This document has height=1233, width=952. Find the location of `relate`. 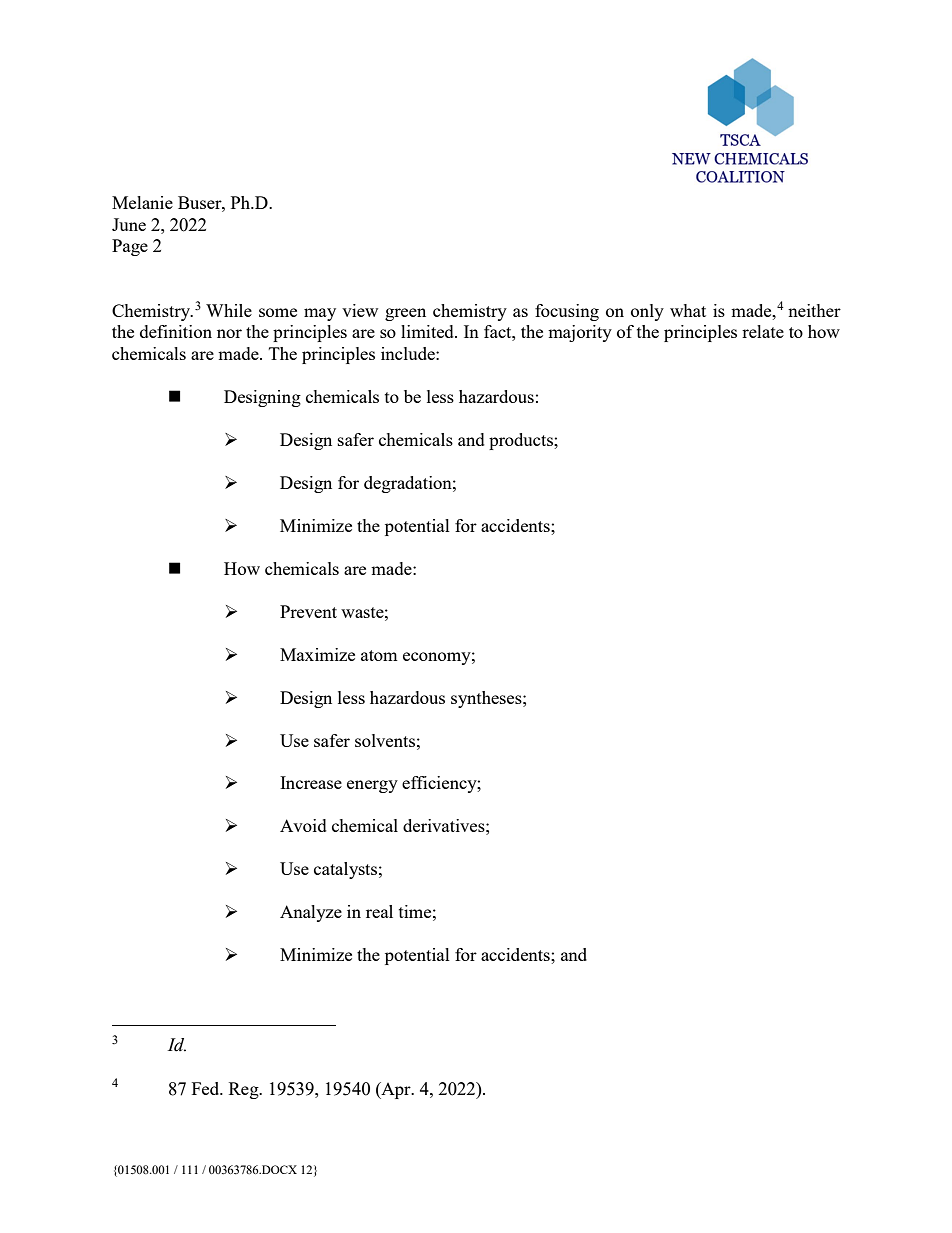

relate is located at coordinates (763, 331).
